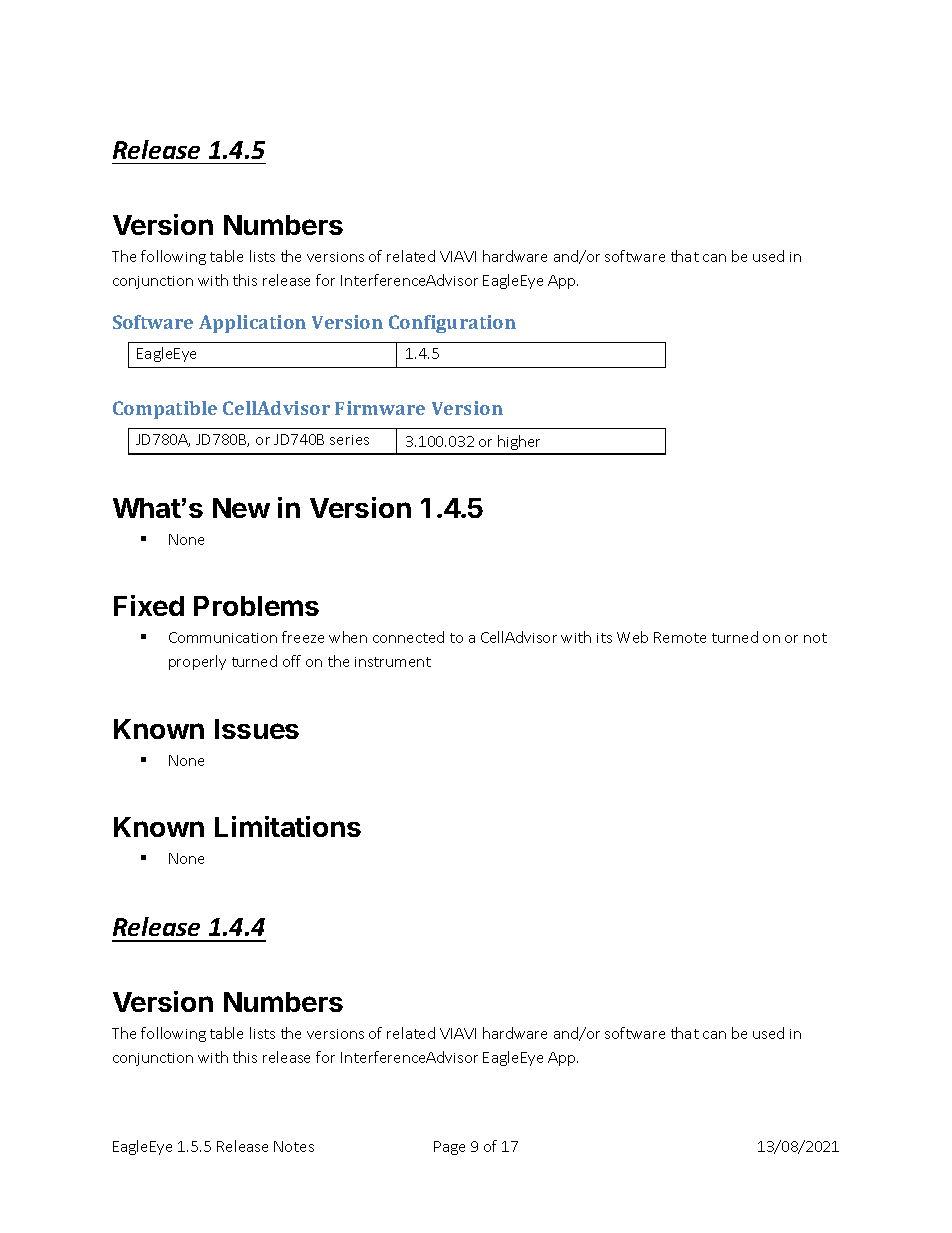 The image size is (952, 1233). Describe the element at coordinates (452, 324) in the image. I see `Configuration` at that location.
